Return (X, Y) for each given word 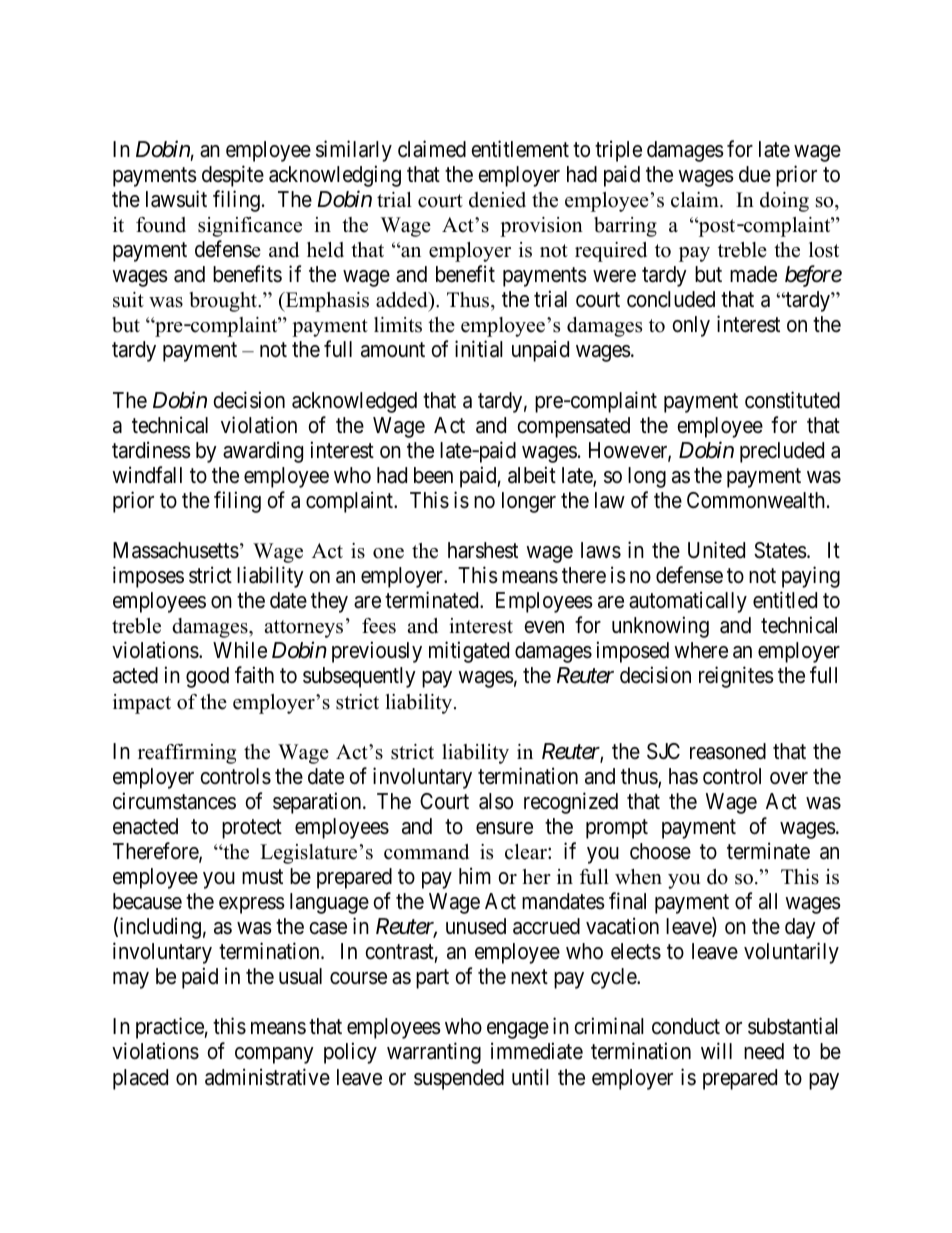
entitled (785, 600)
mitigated (469, 652)
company (274, 1055)
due (755, 174)
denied (497, 200)
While (240, 650)
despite (233, 176)
